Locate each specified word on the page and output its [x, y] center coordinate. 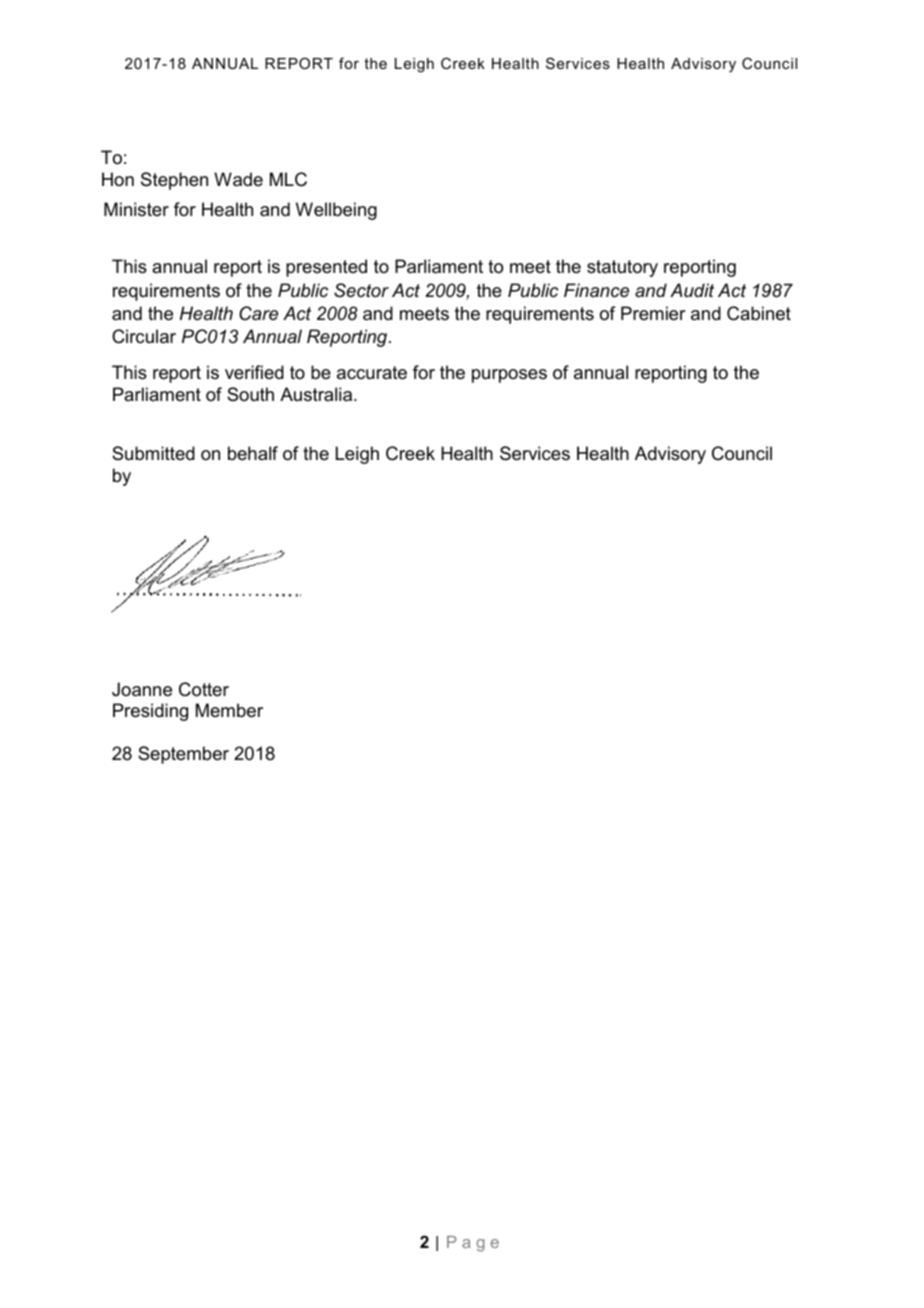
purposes [509, 376]
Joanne [142, 689]
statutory [622, 268]
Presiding [150, 712]
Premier [653, 313]
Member [229, 710]
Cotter [204, 689]
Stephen [174, 181]
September [183, 755]
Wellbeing [336, 211]
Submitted [153, 453]
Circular [144, 336]
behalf [253, 453]
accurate [372, 373]
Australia [317, 394]
